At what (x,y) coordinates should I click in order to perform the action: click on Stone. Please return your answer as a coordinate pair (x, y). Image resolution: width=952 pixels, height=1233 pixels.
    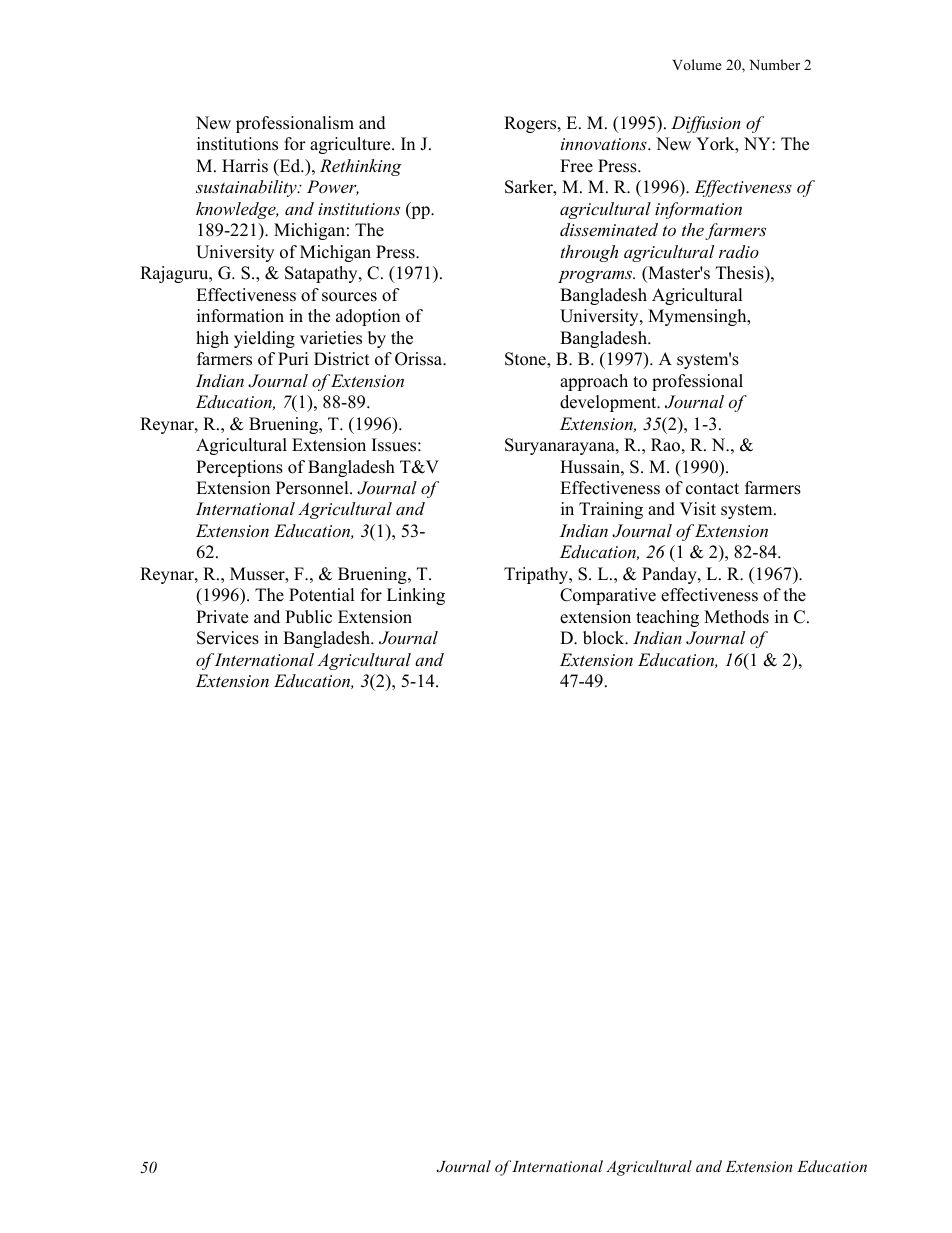
    Looking at the image, I should click on (526, 360).
